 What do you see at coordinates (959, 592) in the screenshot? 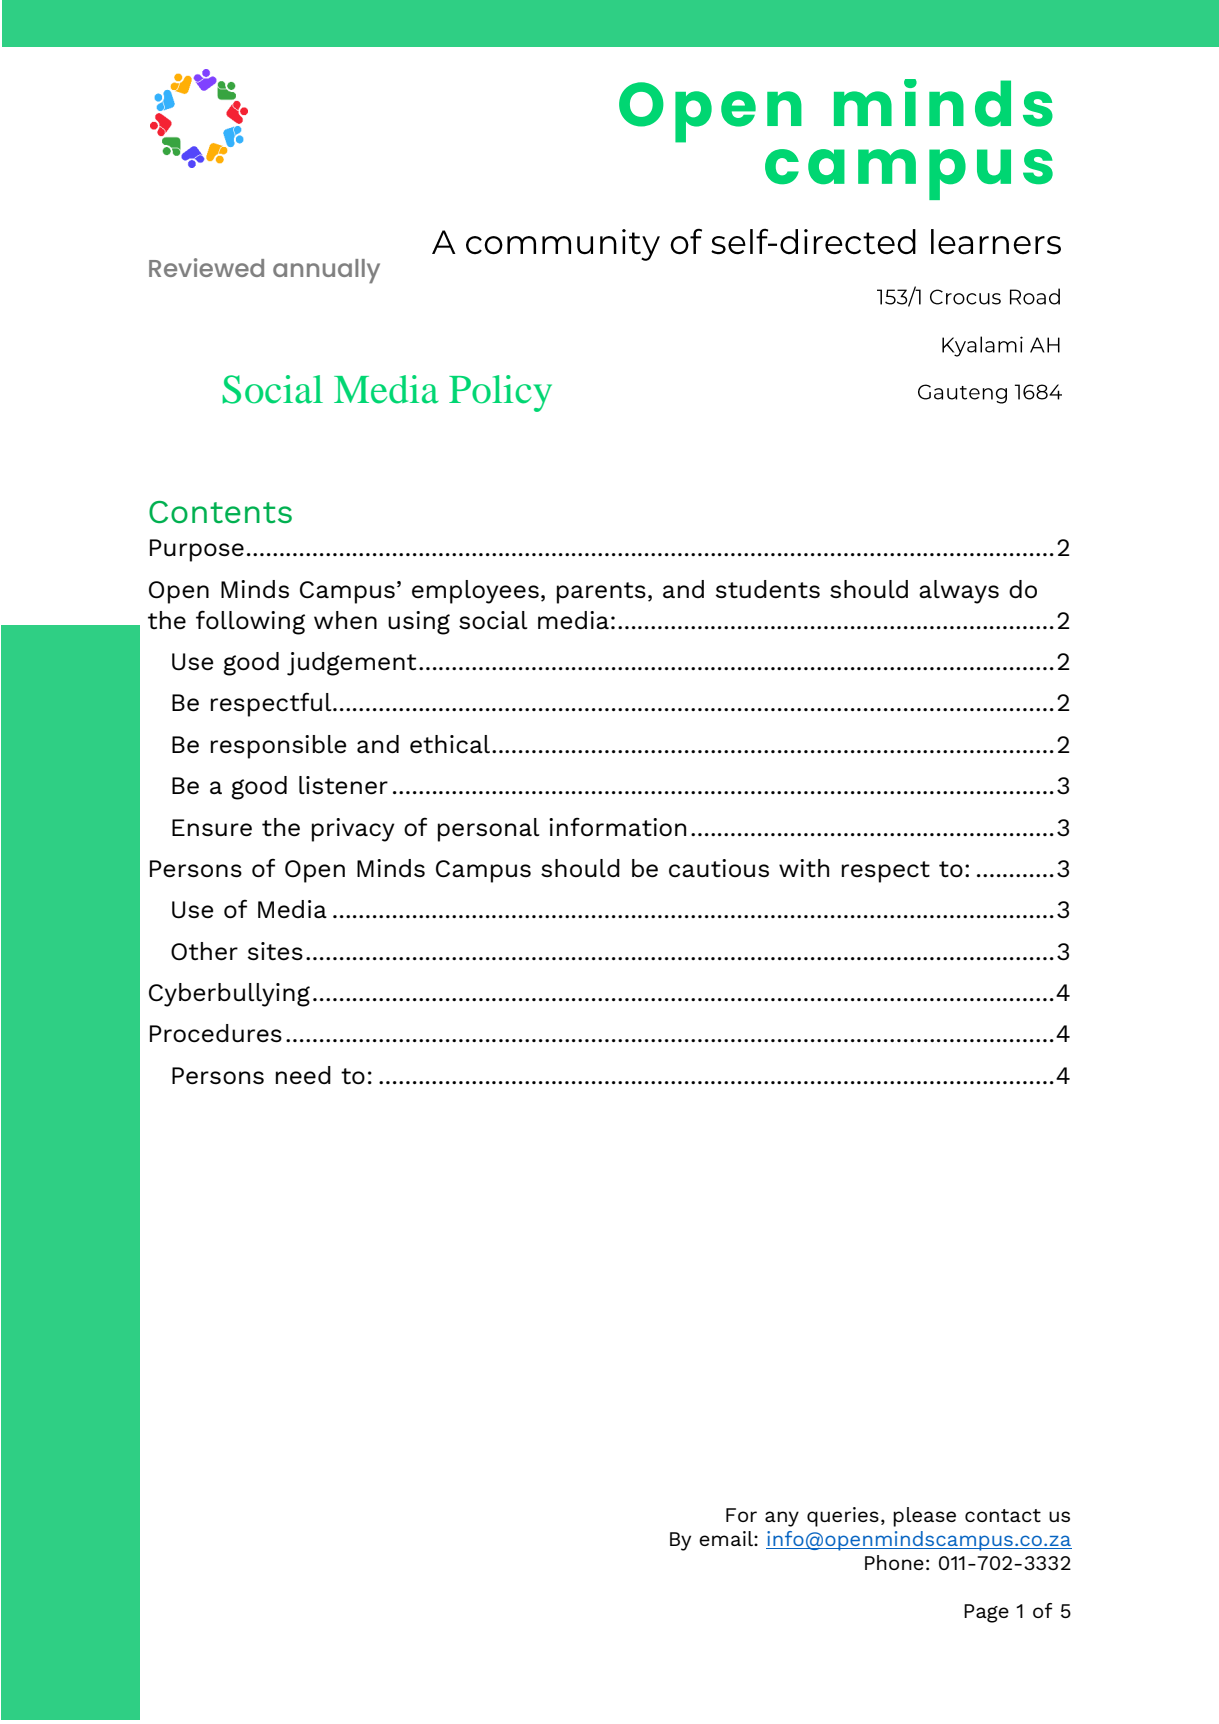
I see `always` at bounding box center [959, 592].
